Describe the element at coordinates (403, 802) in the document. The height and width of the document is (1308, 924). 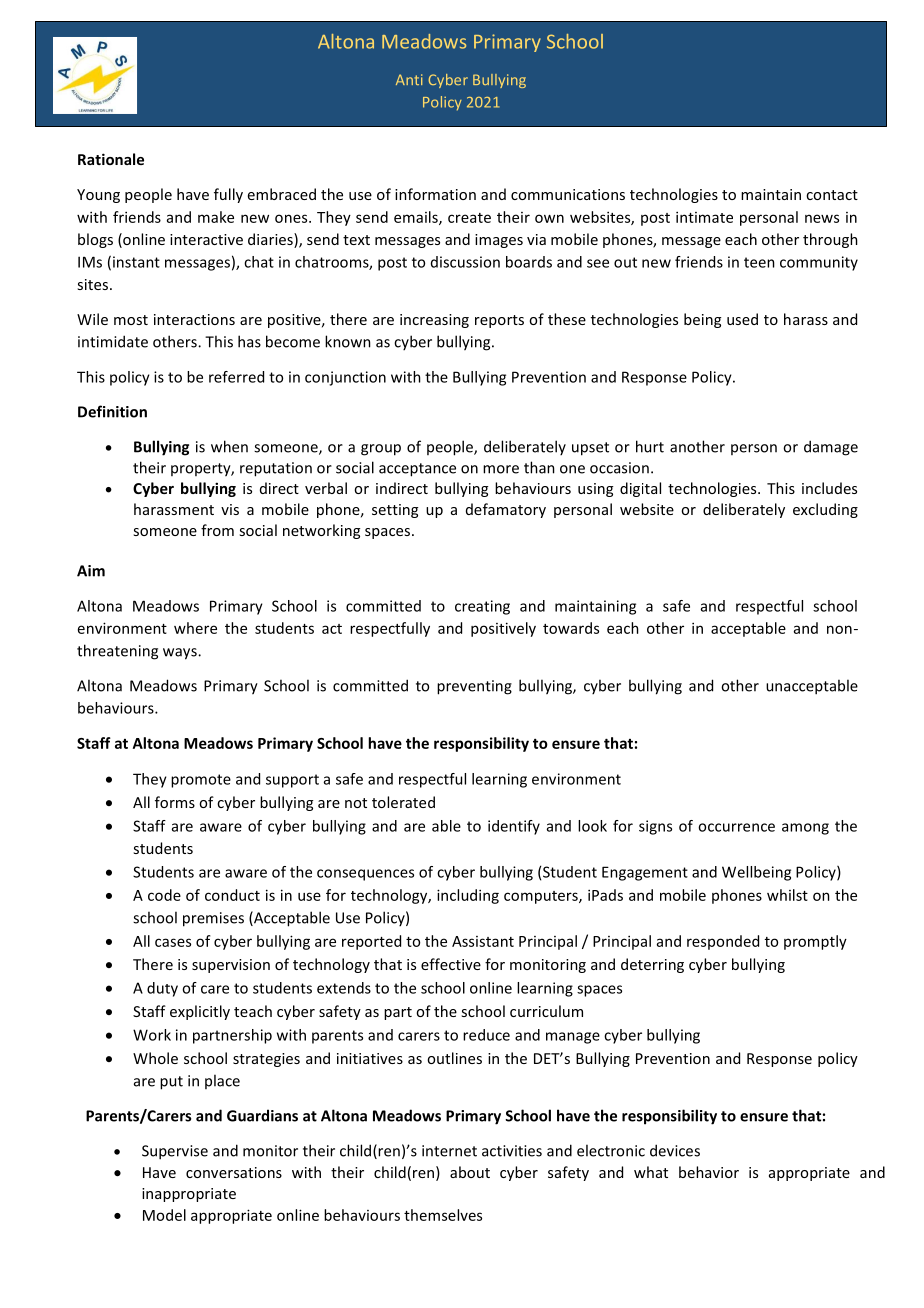
I see `tolerated` at that location.
